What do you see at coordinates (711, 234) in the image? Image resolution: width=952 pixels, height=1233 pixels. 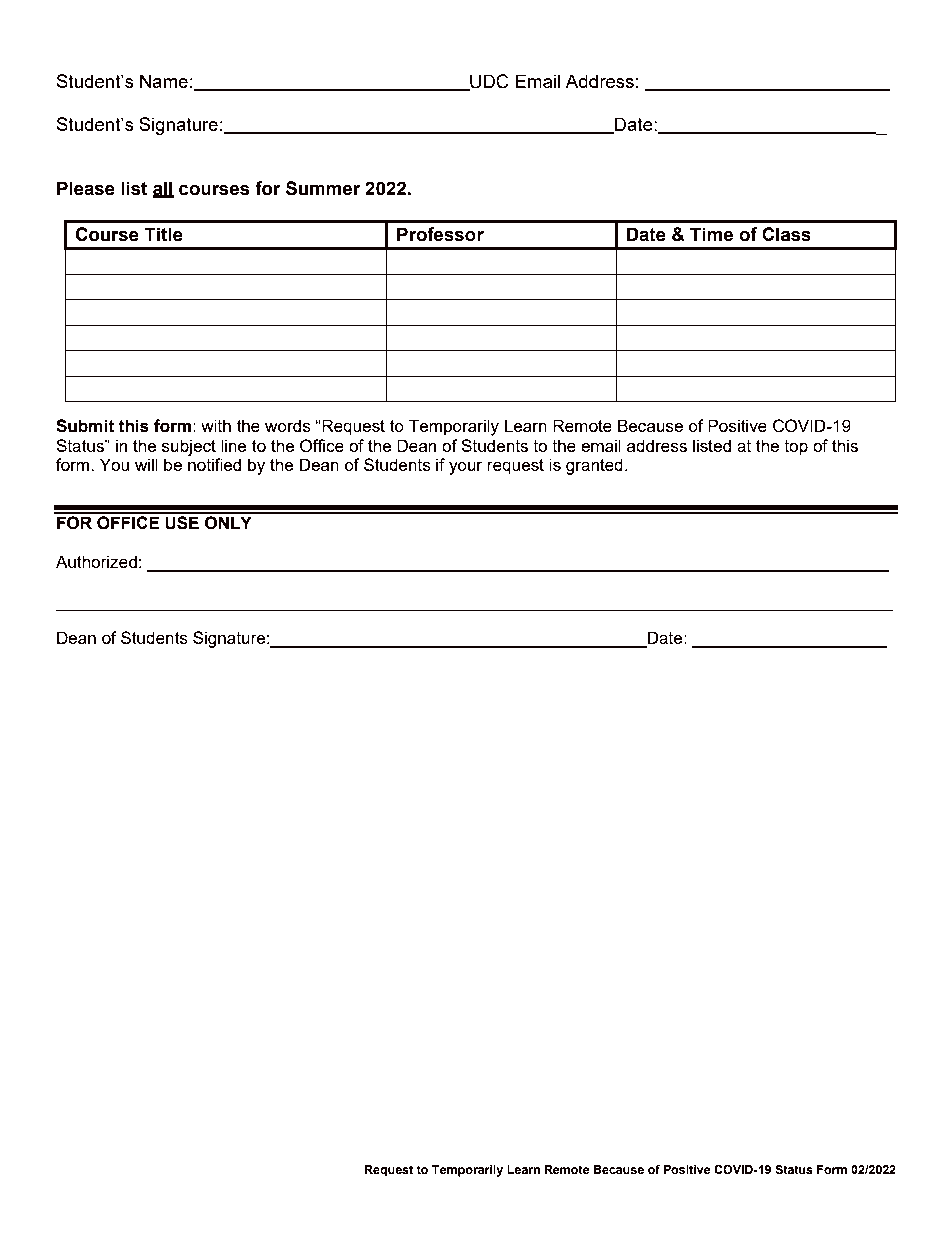 I see `Time` at bounding box center [711, 234].
